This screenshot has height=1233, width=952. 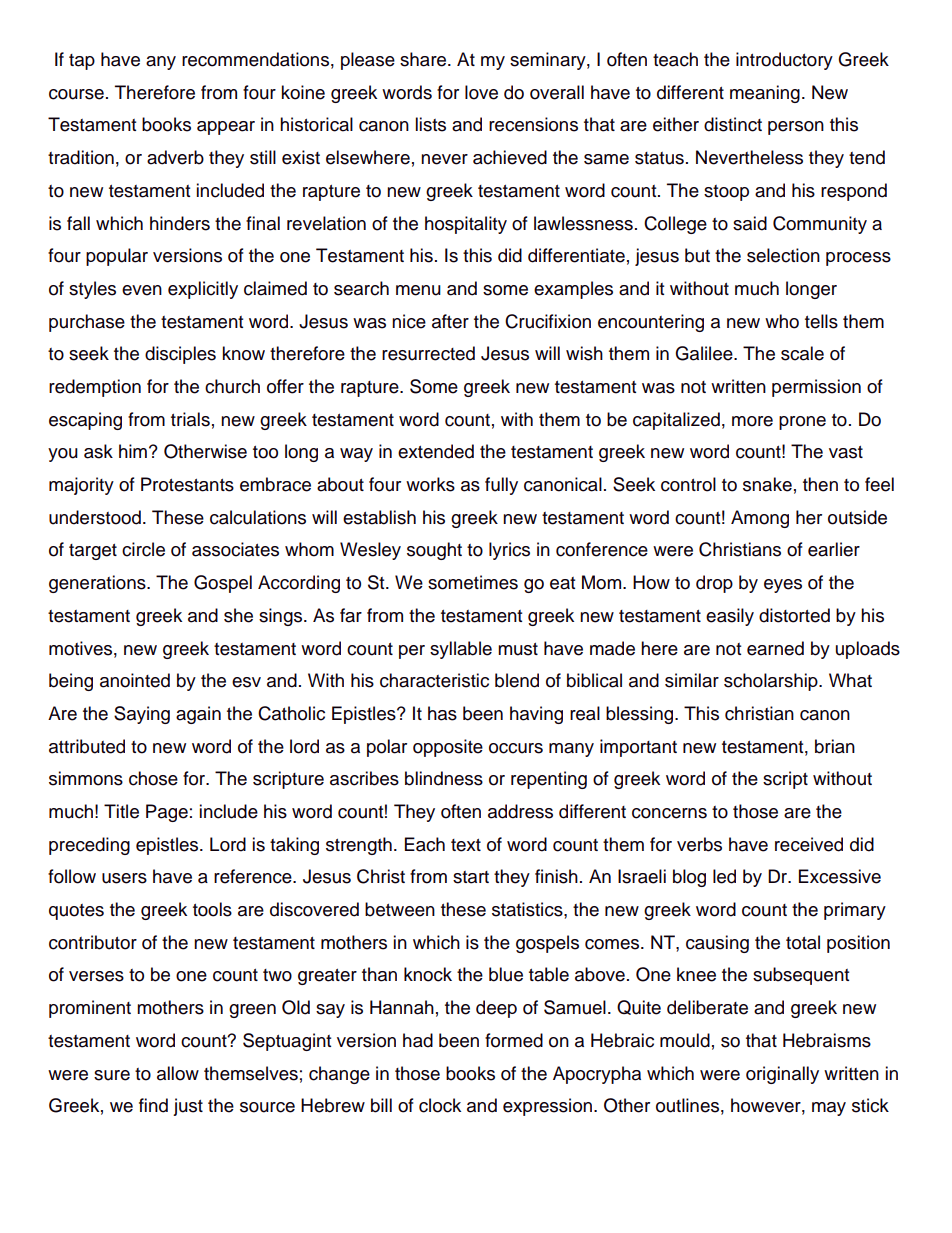 What do you see at coordinates (466, 845) in the screenshot?
I see `text` at bounding box center [466, 845].
